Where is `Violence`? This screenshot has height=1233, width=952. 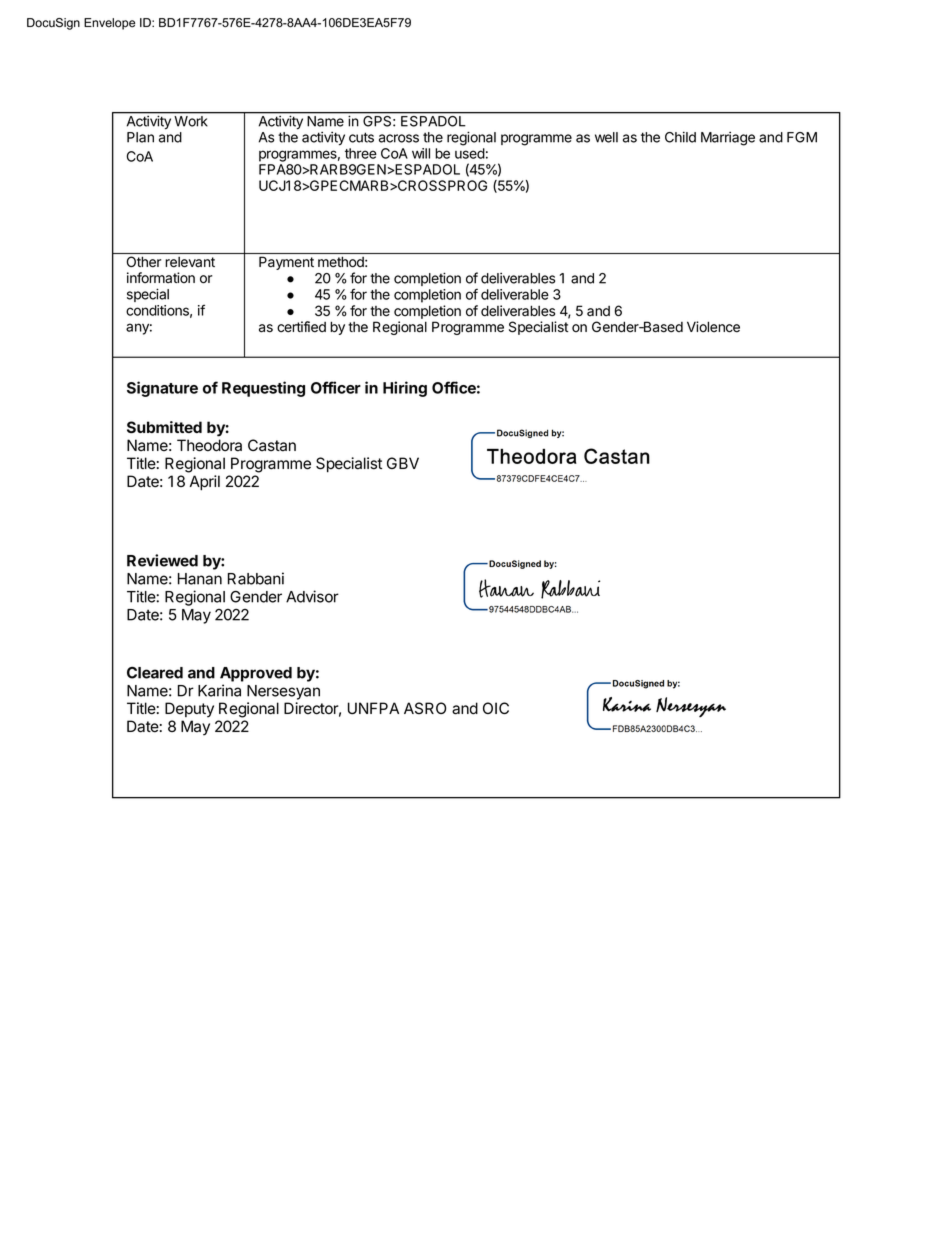
Violence is located at coordinates (713, 327).
